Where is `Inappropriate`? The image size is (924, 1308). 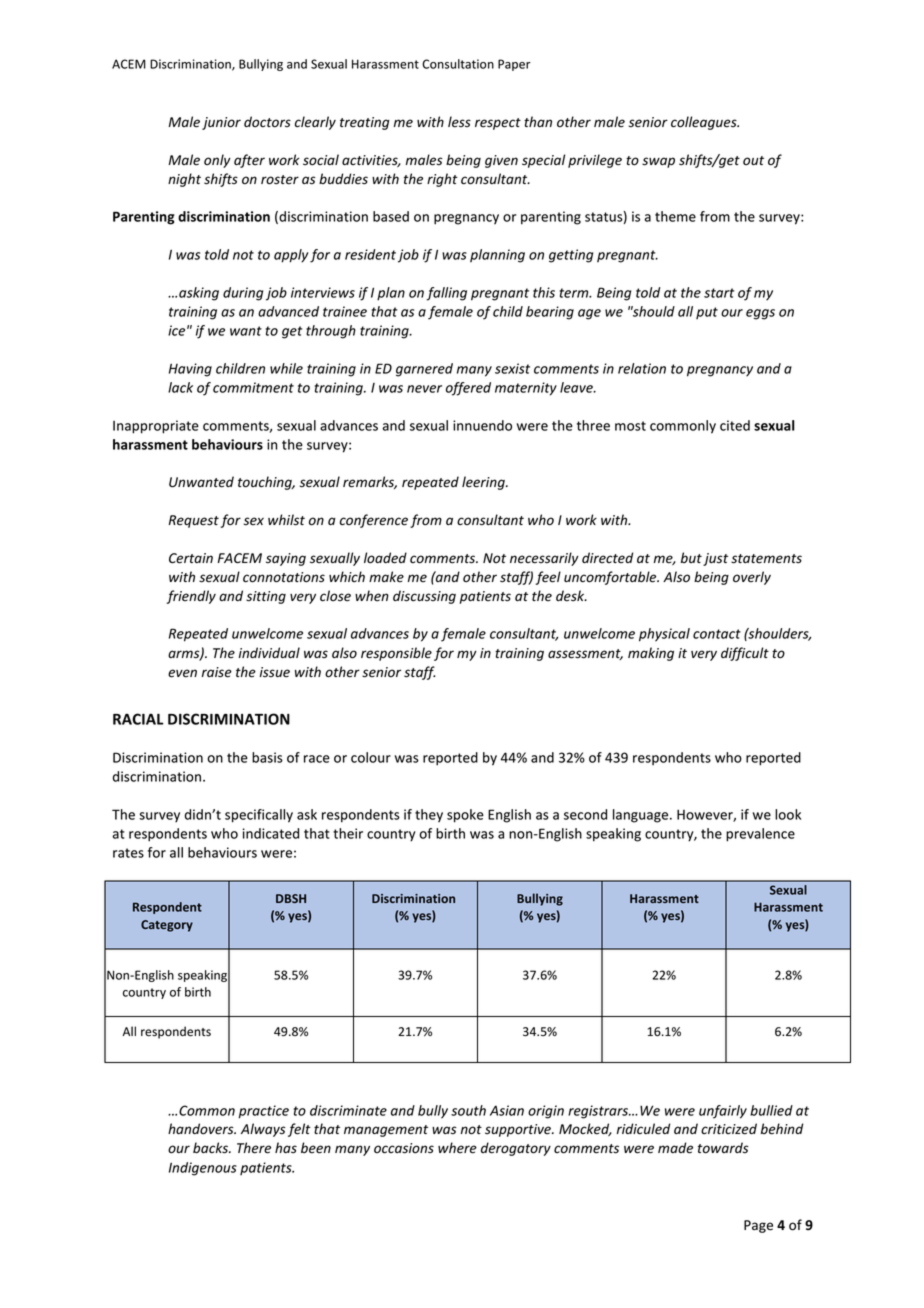 Inappropriate is located at coordinates (156, 427).
